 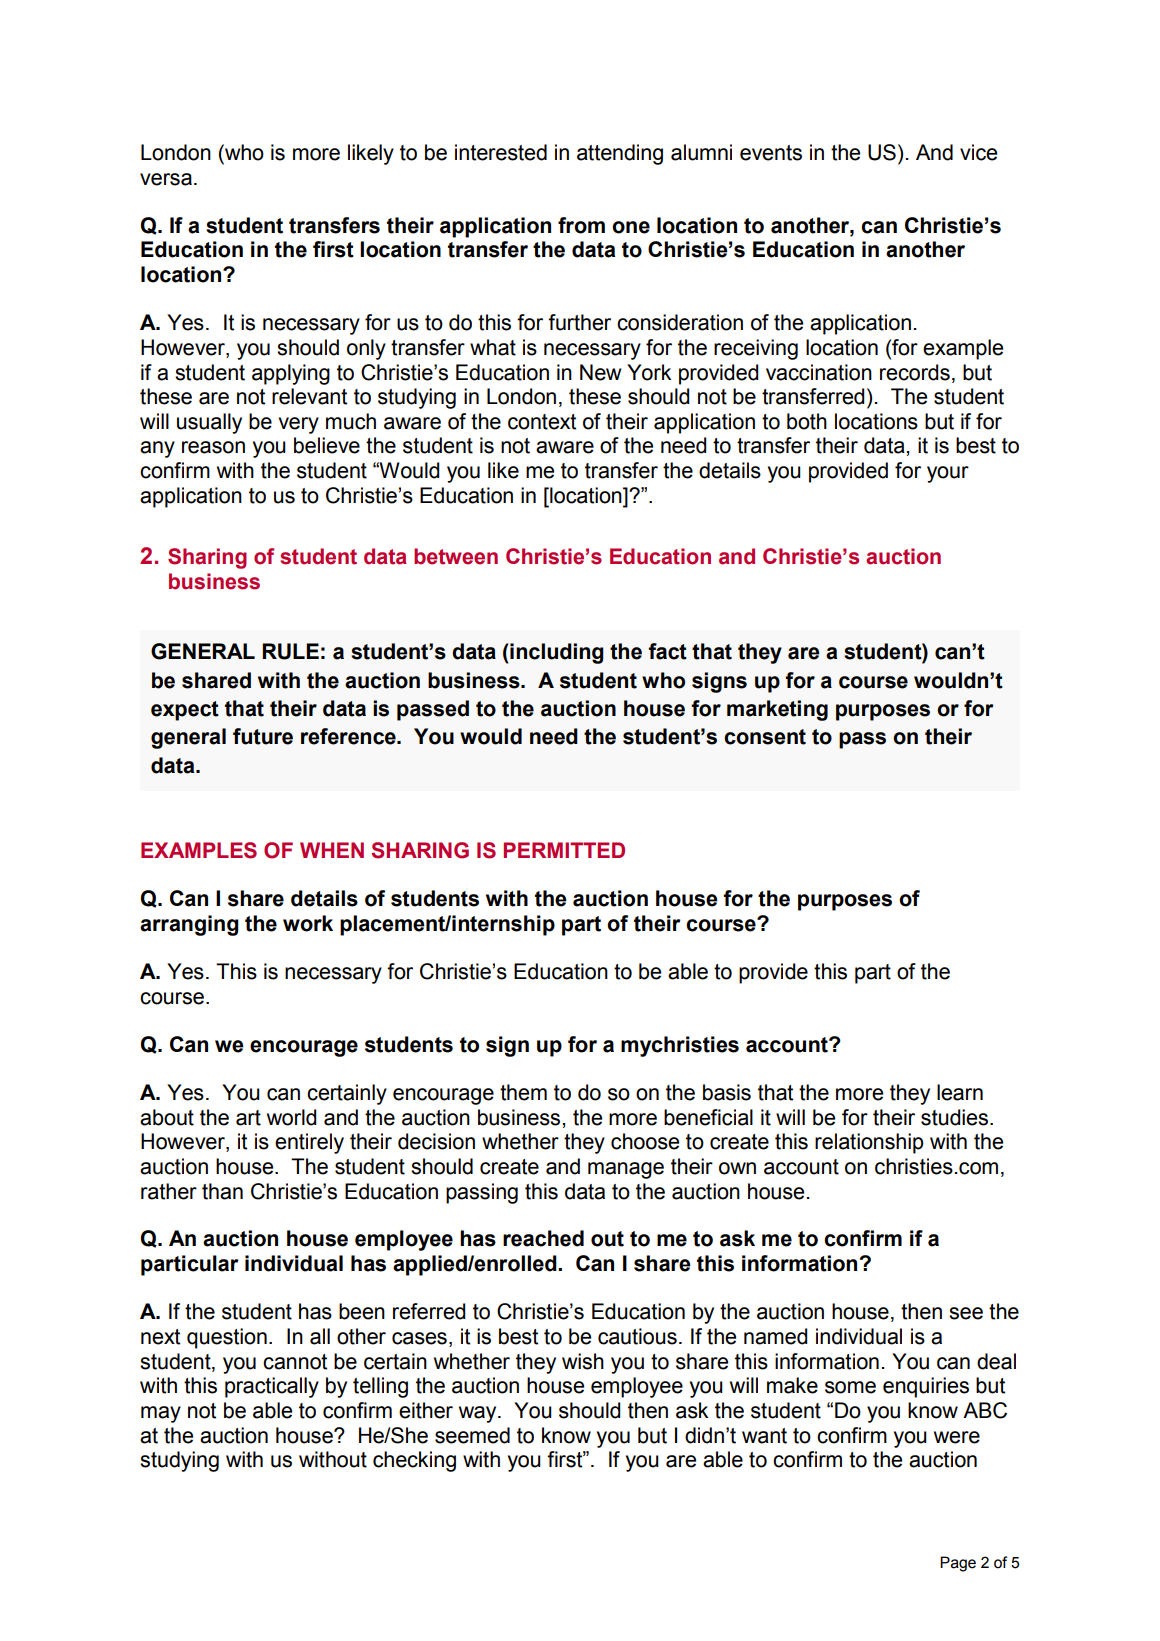 What do you see at coordinates (272, 1387) in the screenshot?
I see `practically` at bounding box center [272, 1387].
